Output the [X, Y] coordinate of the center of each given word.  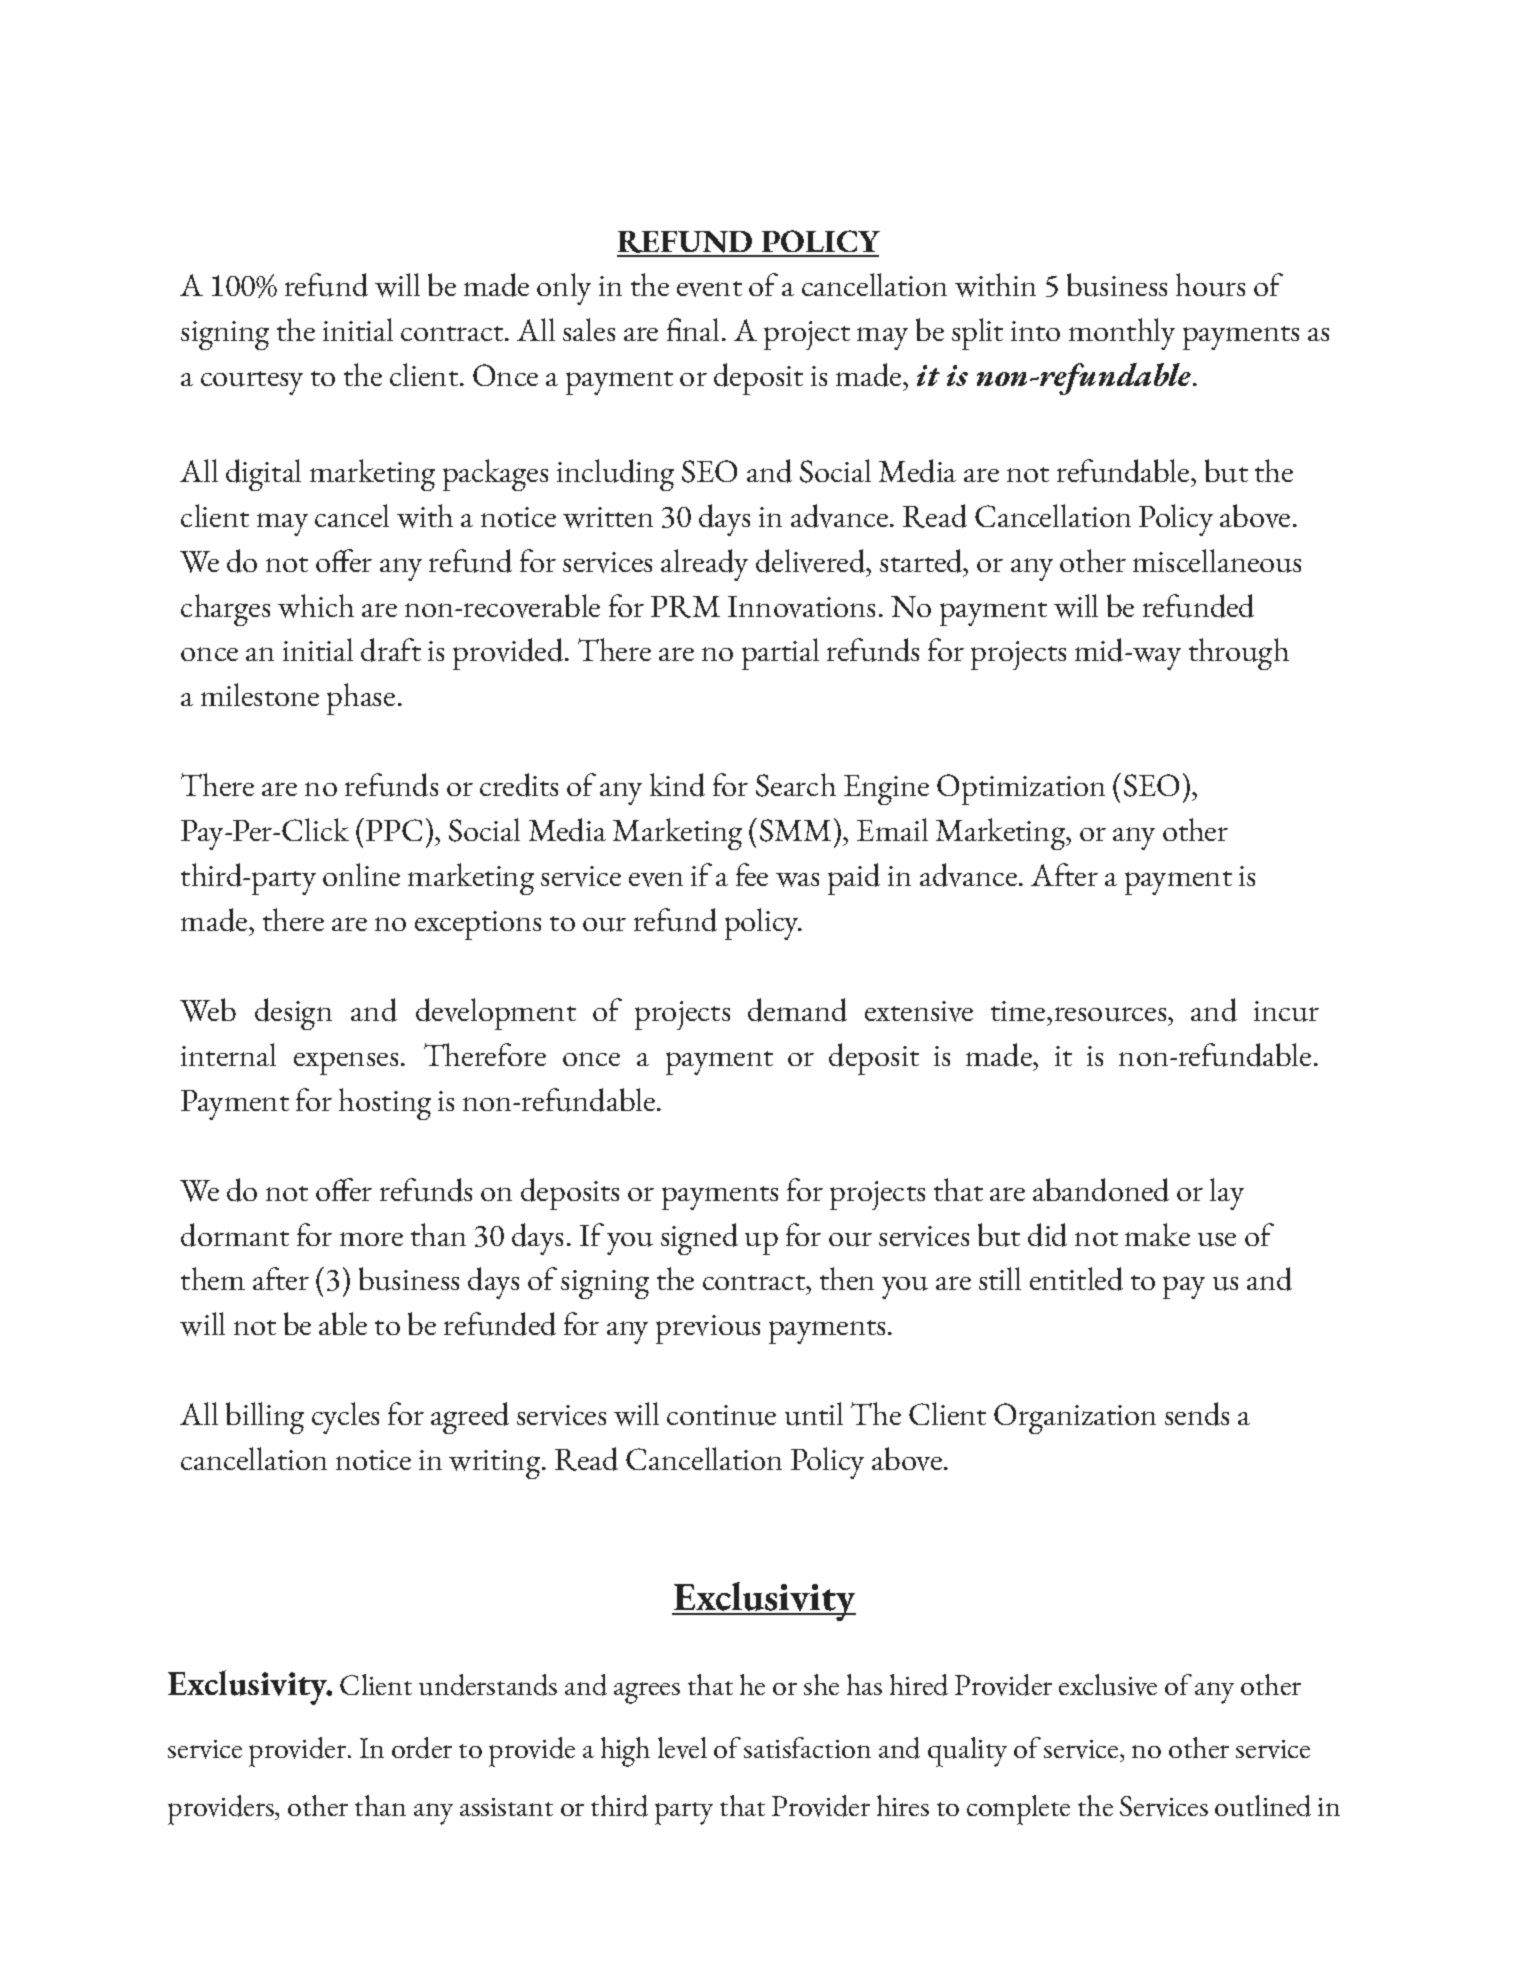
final [693, 329]
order [422, 1748]
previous [708, 1329]
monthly [1122, 334]
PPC [392, 829]
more [371, 1239]
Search [796, 785]
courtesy [252, 383]
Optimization [1021, 789]
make [1157, 1234]
